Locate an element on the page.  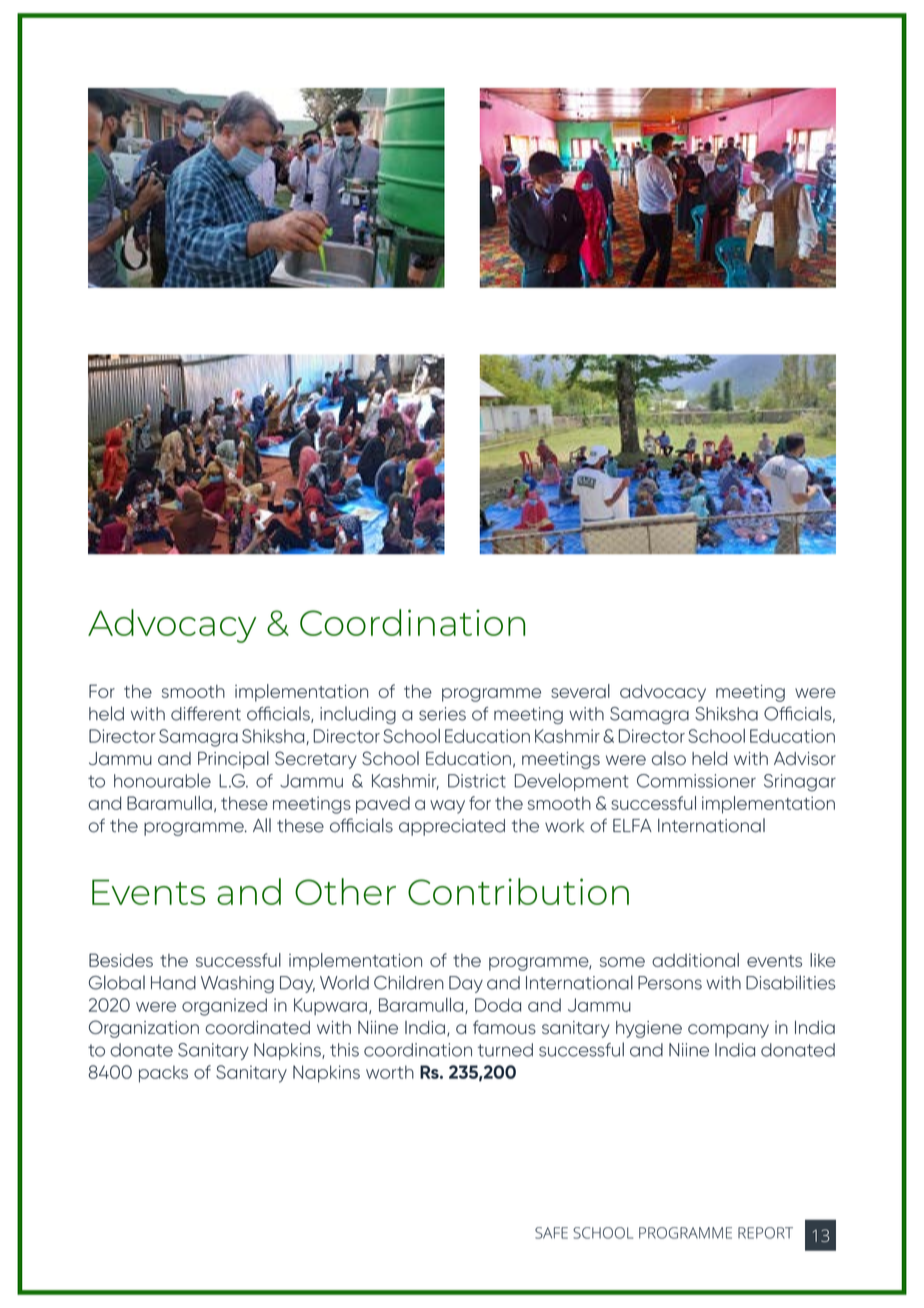
SAFE is located at coordinates (551, 1233).
